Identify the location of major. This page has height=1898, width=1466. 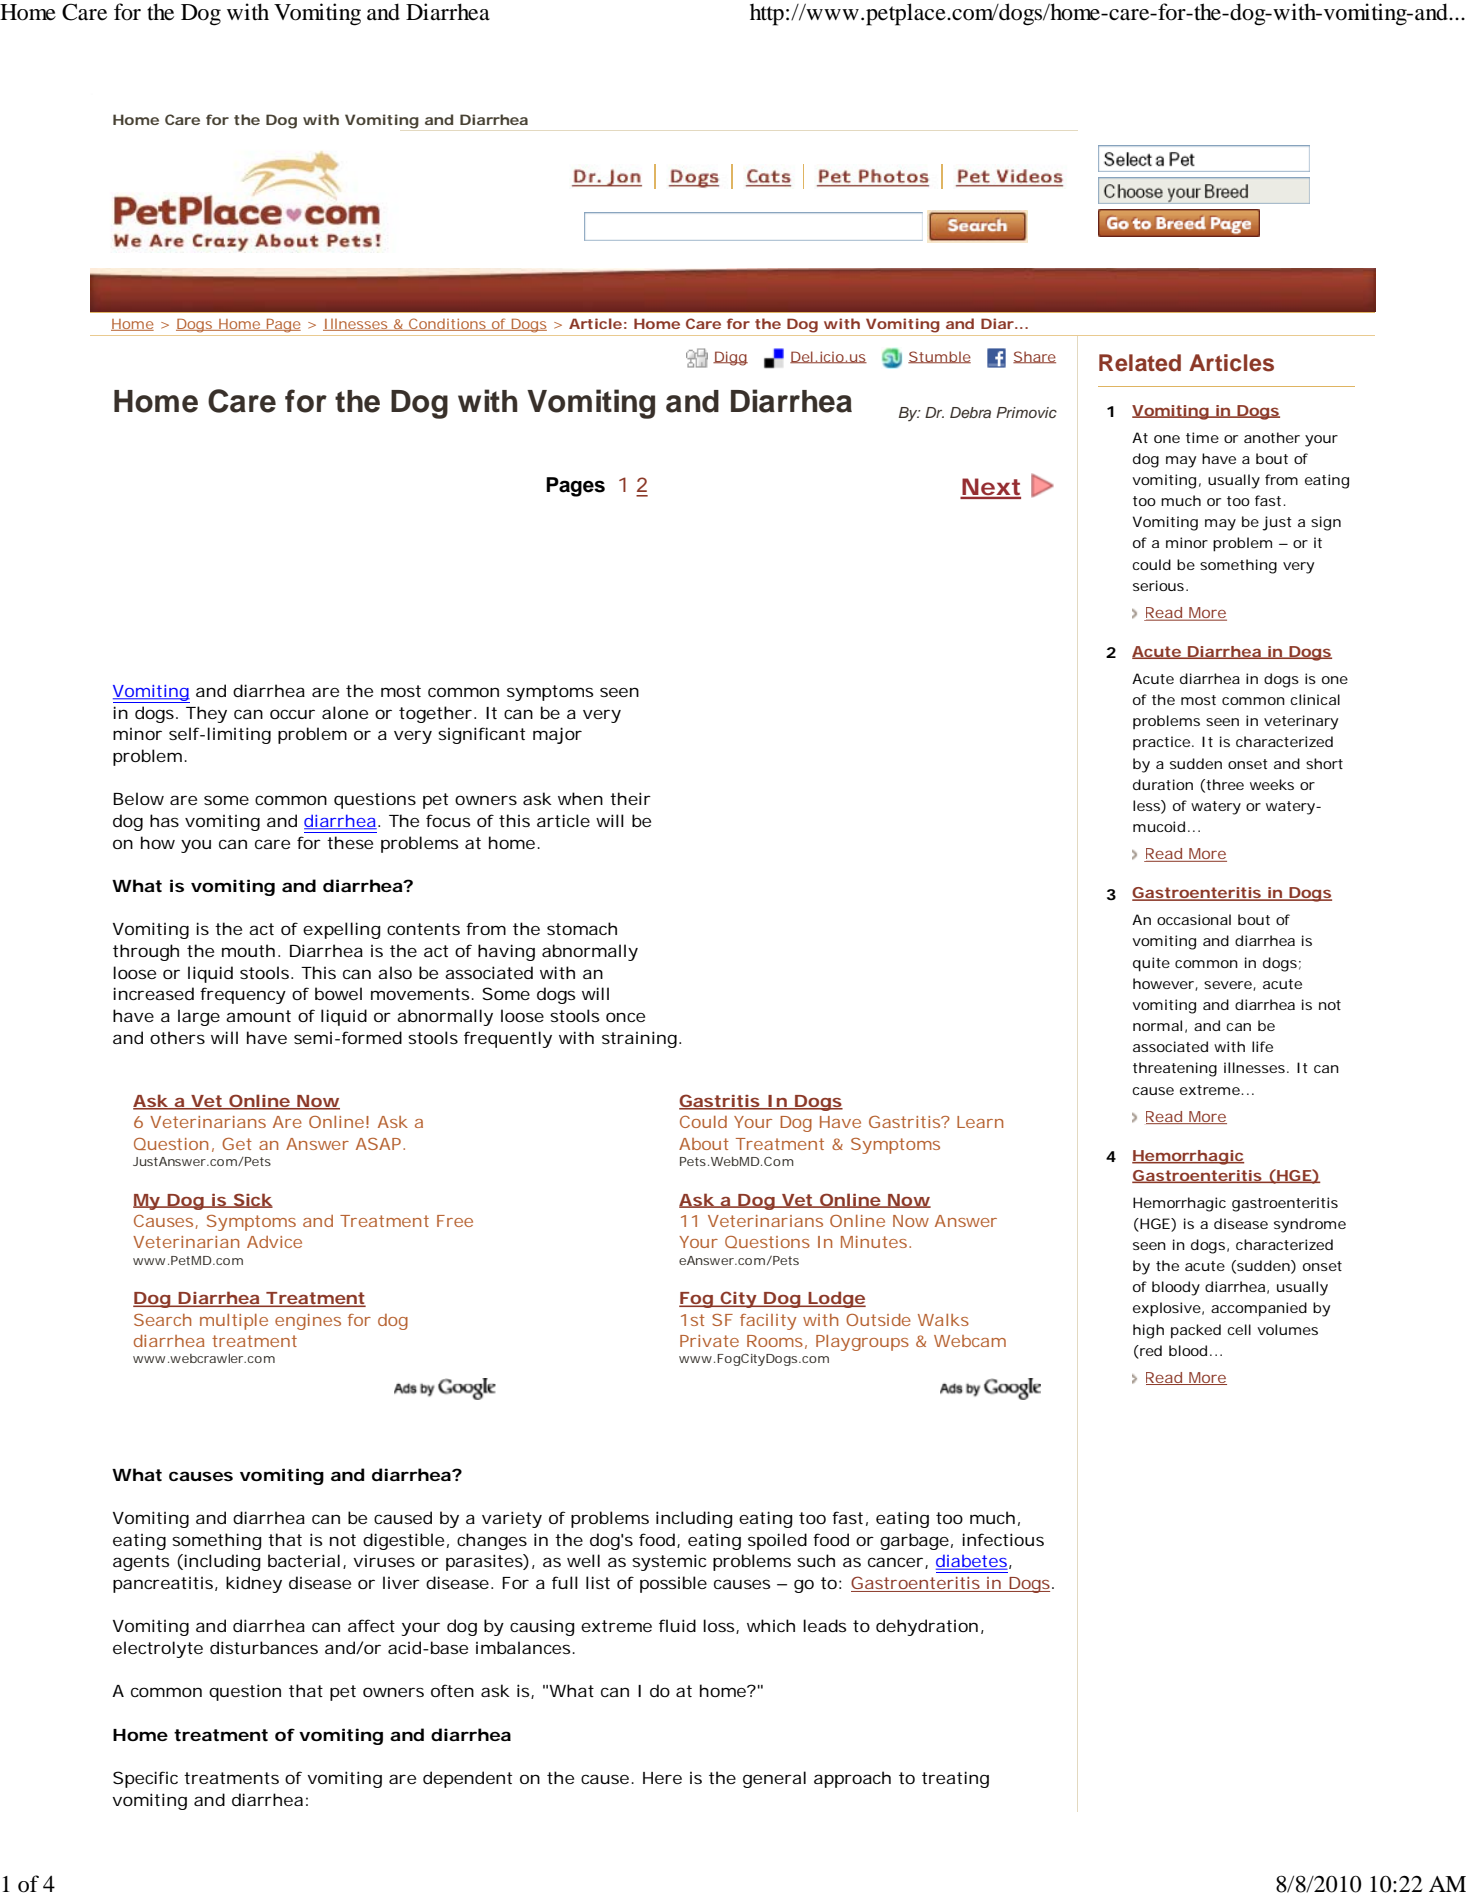
(557, 735).
